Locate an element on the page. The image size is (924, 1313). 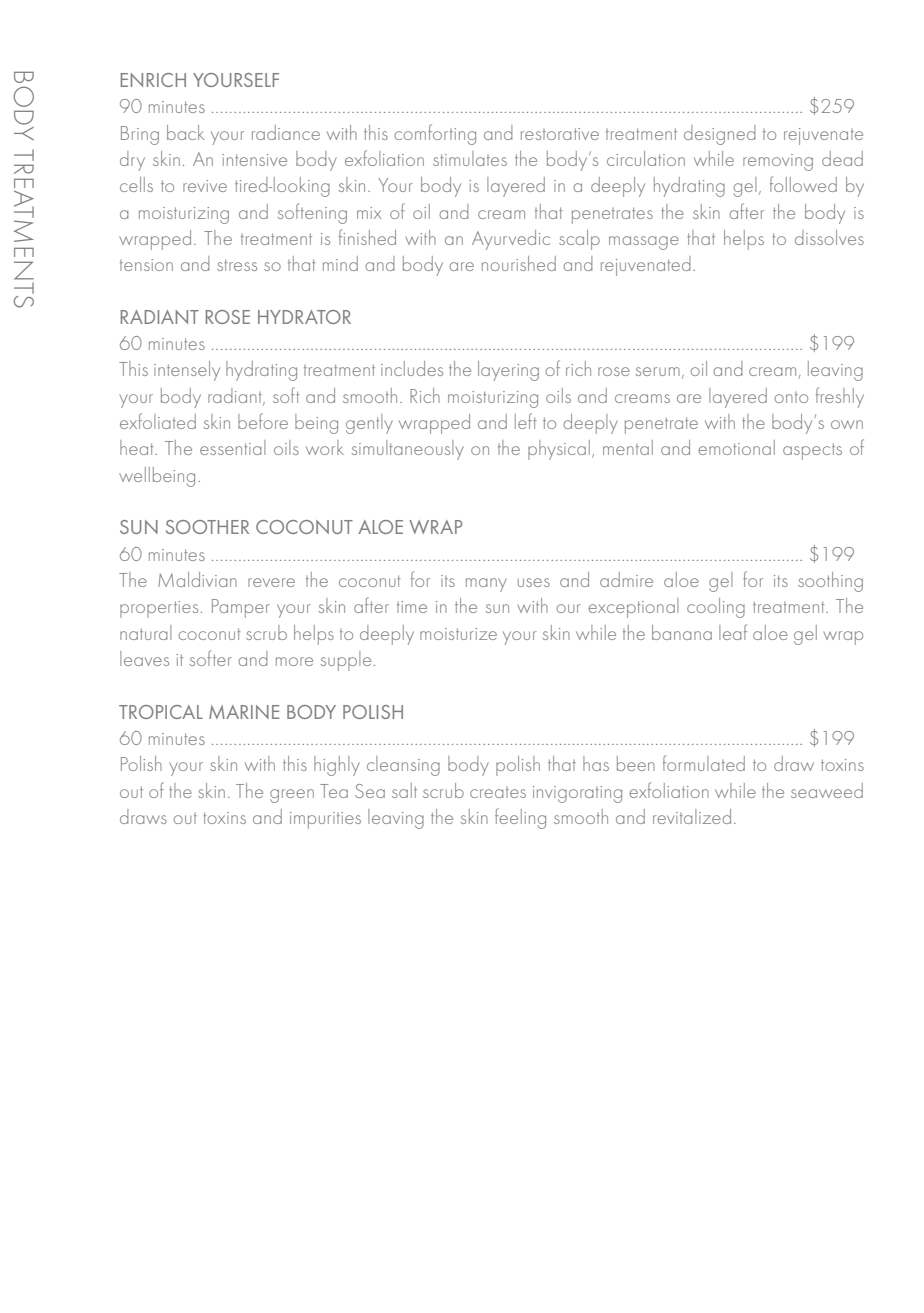
stress is located at coordinates (237, 265).
